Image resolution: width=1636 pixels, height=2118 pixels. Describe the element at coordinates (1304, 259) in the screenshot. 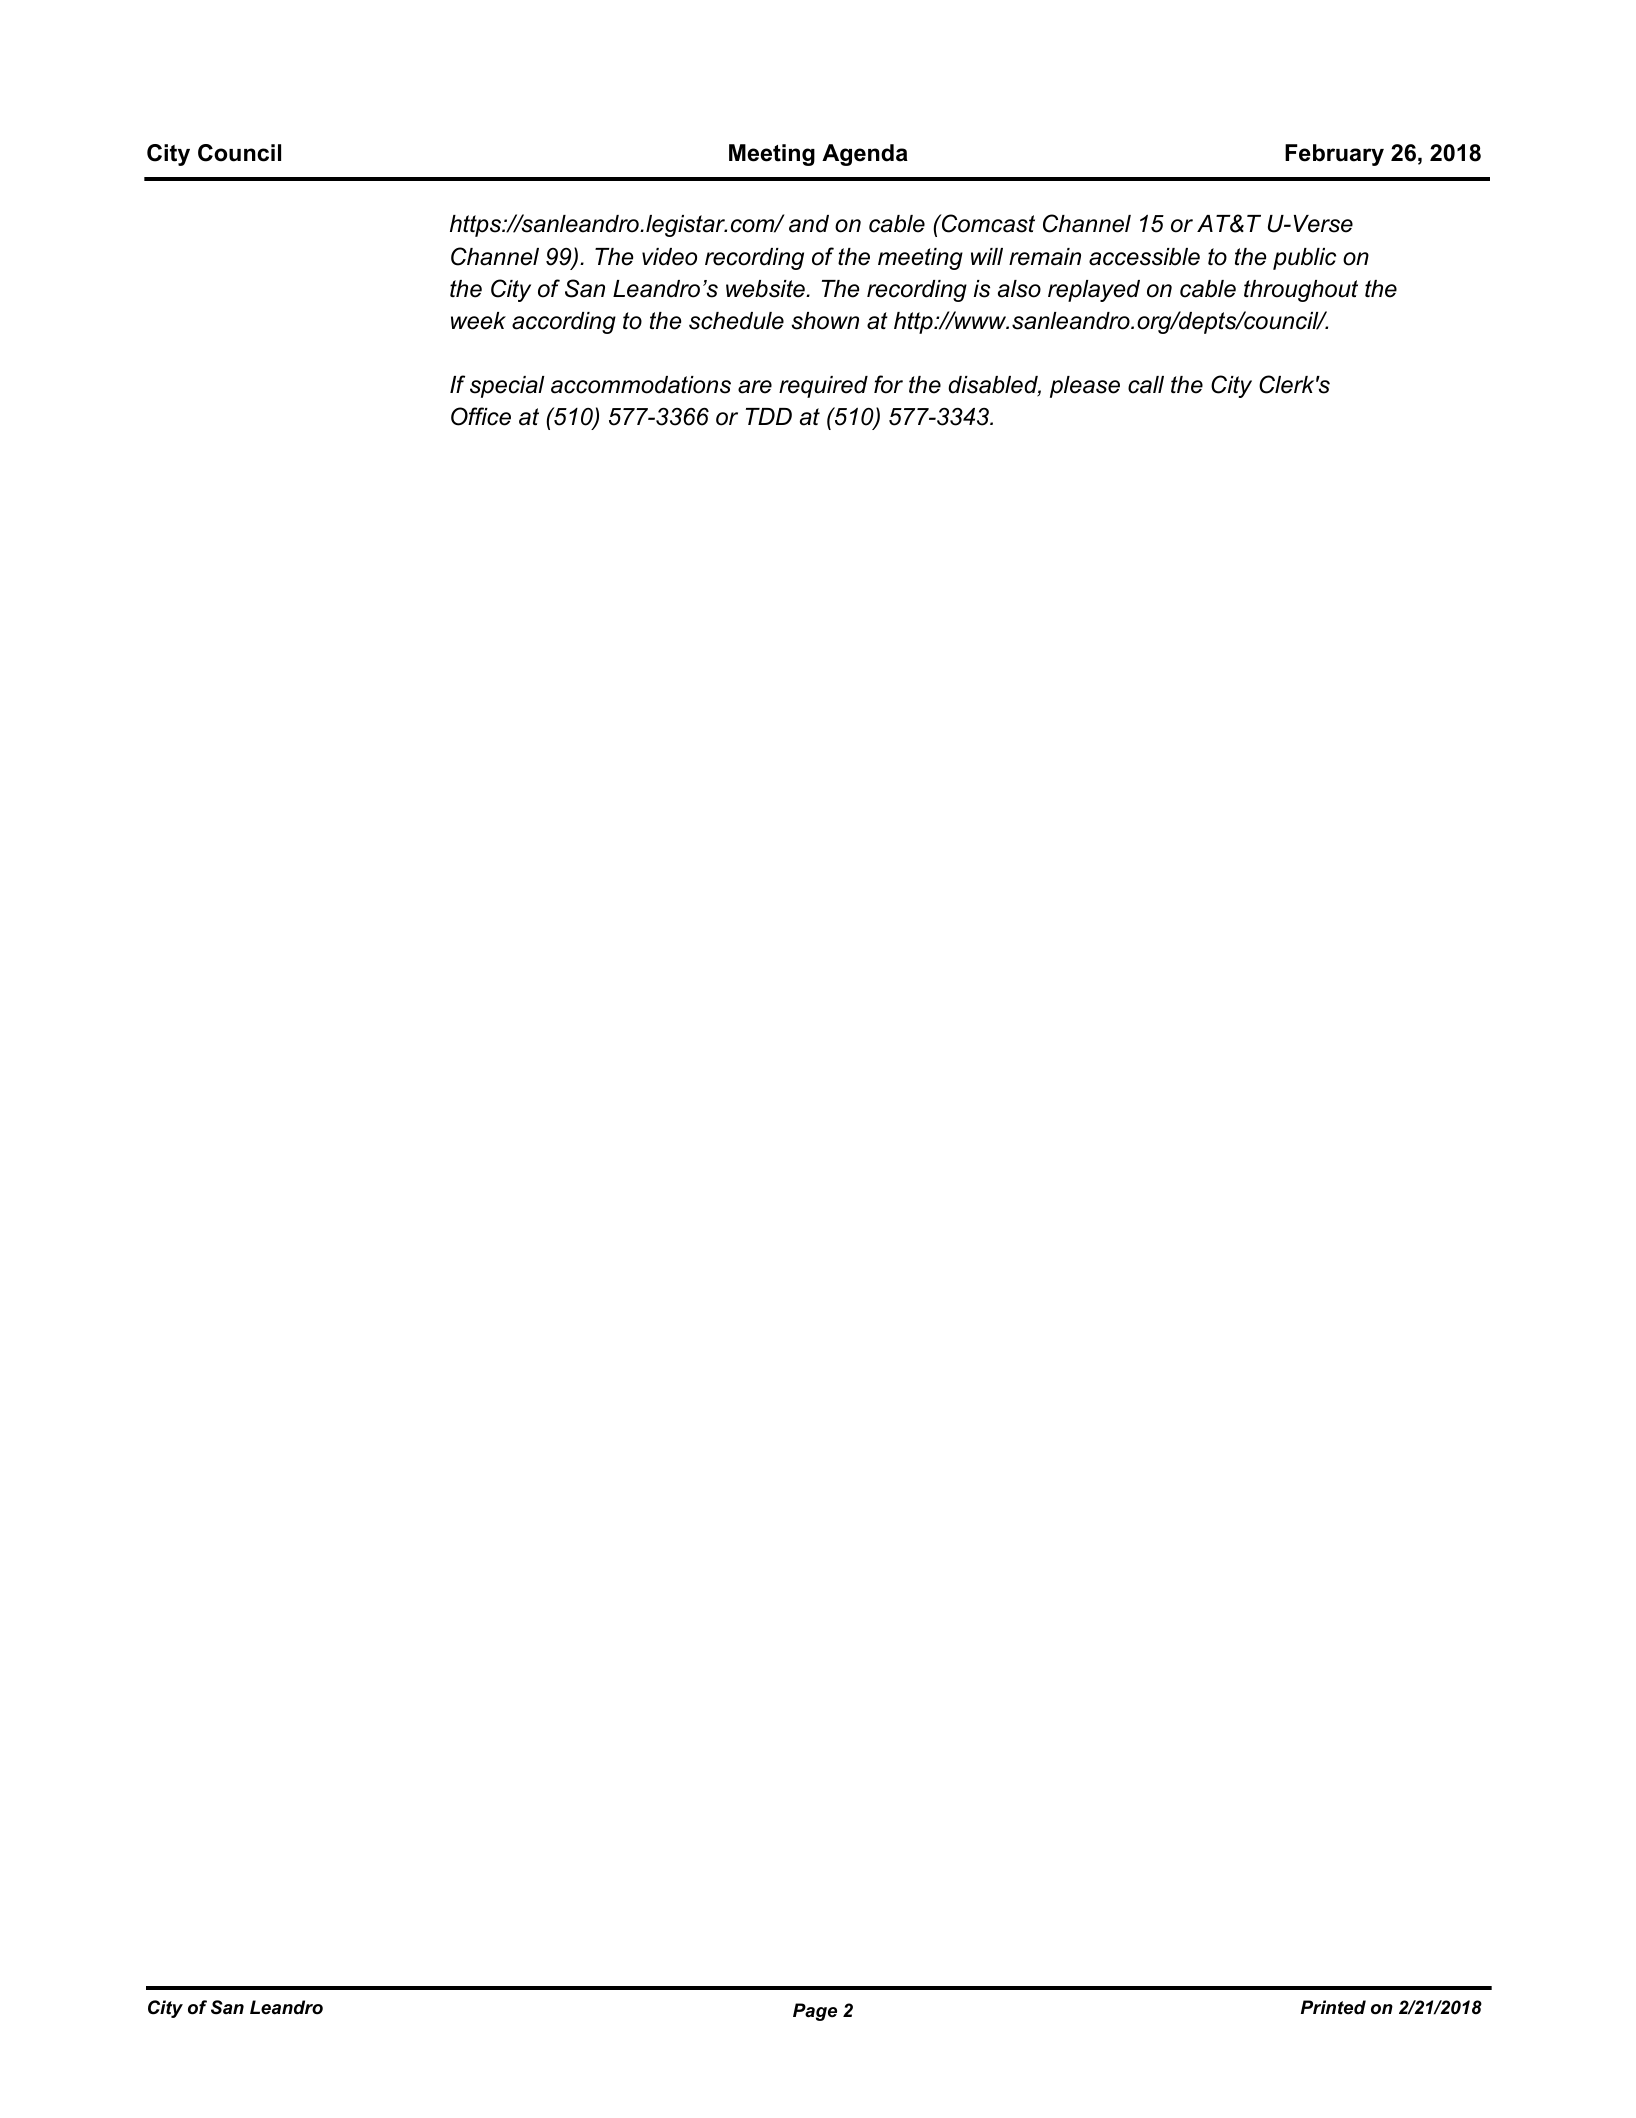

I see `public` at that location.
